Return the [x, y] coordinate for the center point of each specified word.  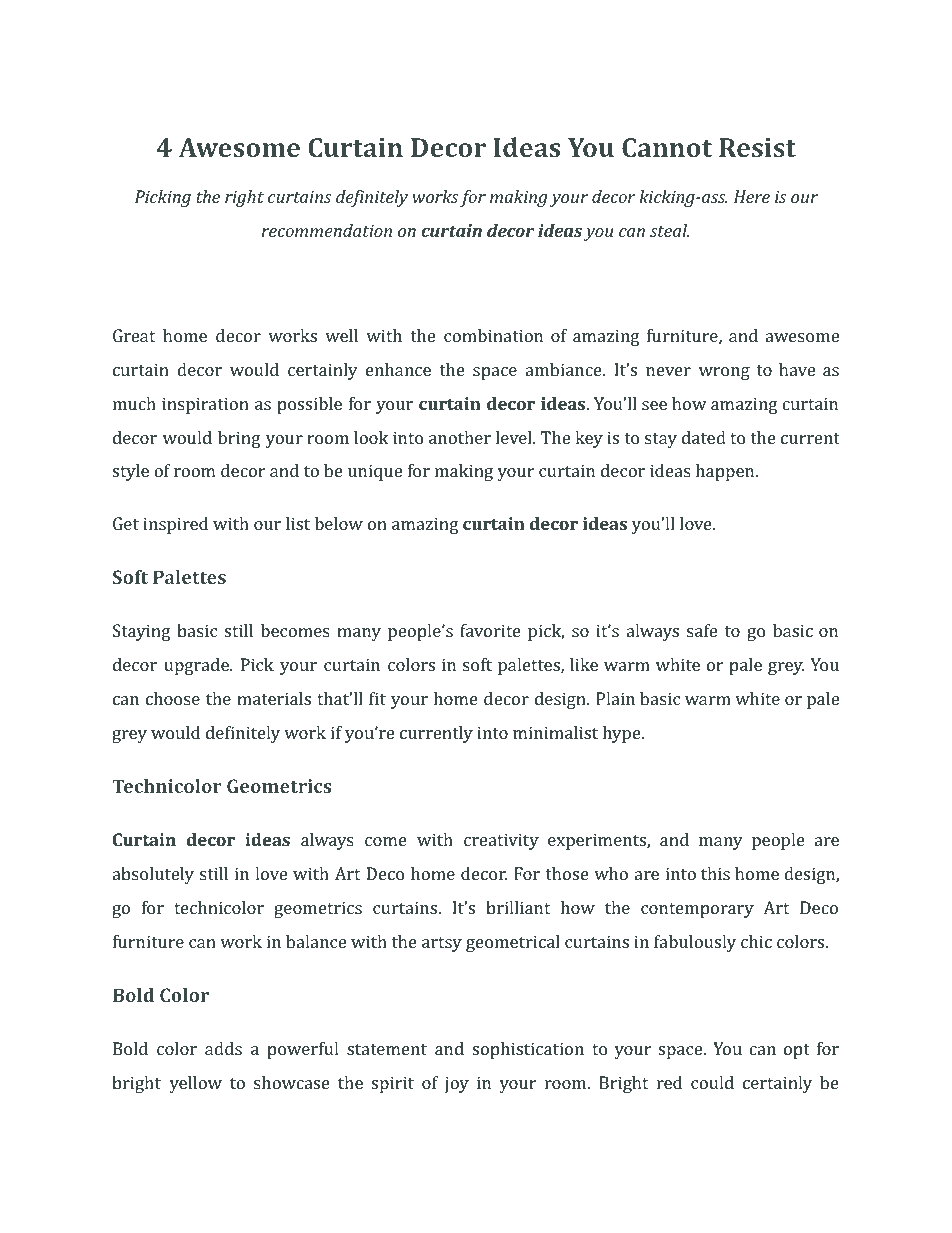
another [460, 437]
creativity [501, 841]
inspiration [205, 405]
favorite [490, 630]
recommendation [327, 230]
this [715, 873]
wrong [724, 373]
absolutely [153, 875]
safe [702, 630]
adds [223, 1048]
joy [457, 1084]
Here [752, 196]
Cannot [667, 147]
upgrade [197, 666]
